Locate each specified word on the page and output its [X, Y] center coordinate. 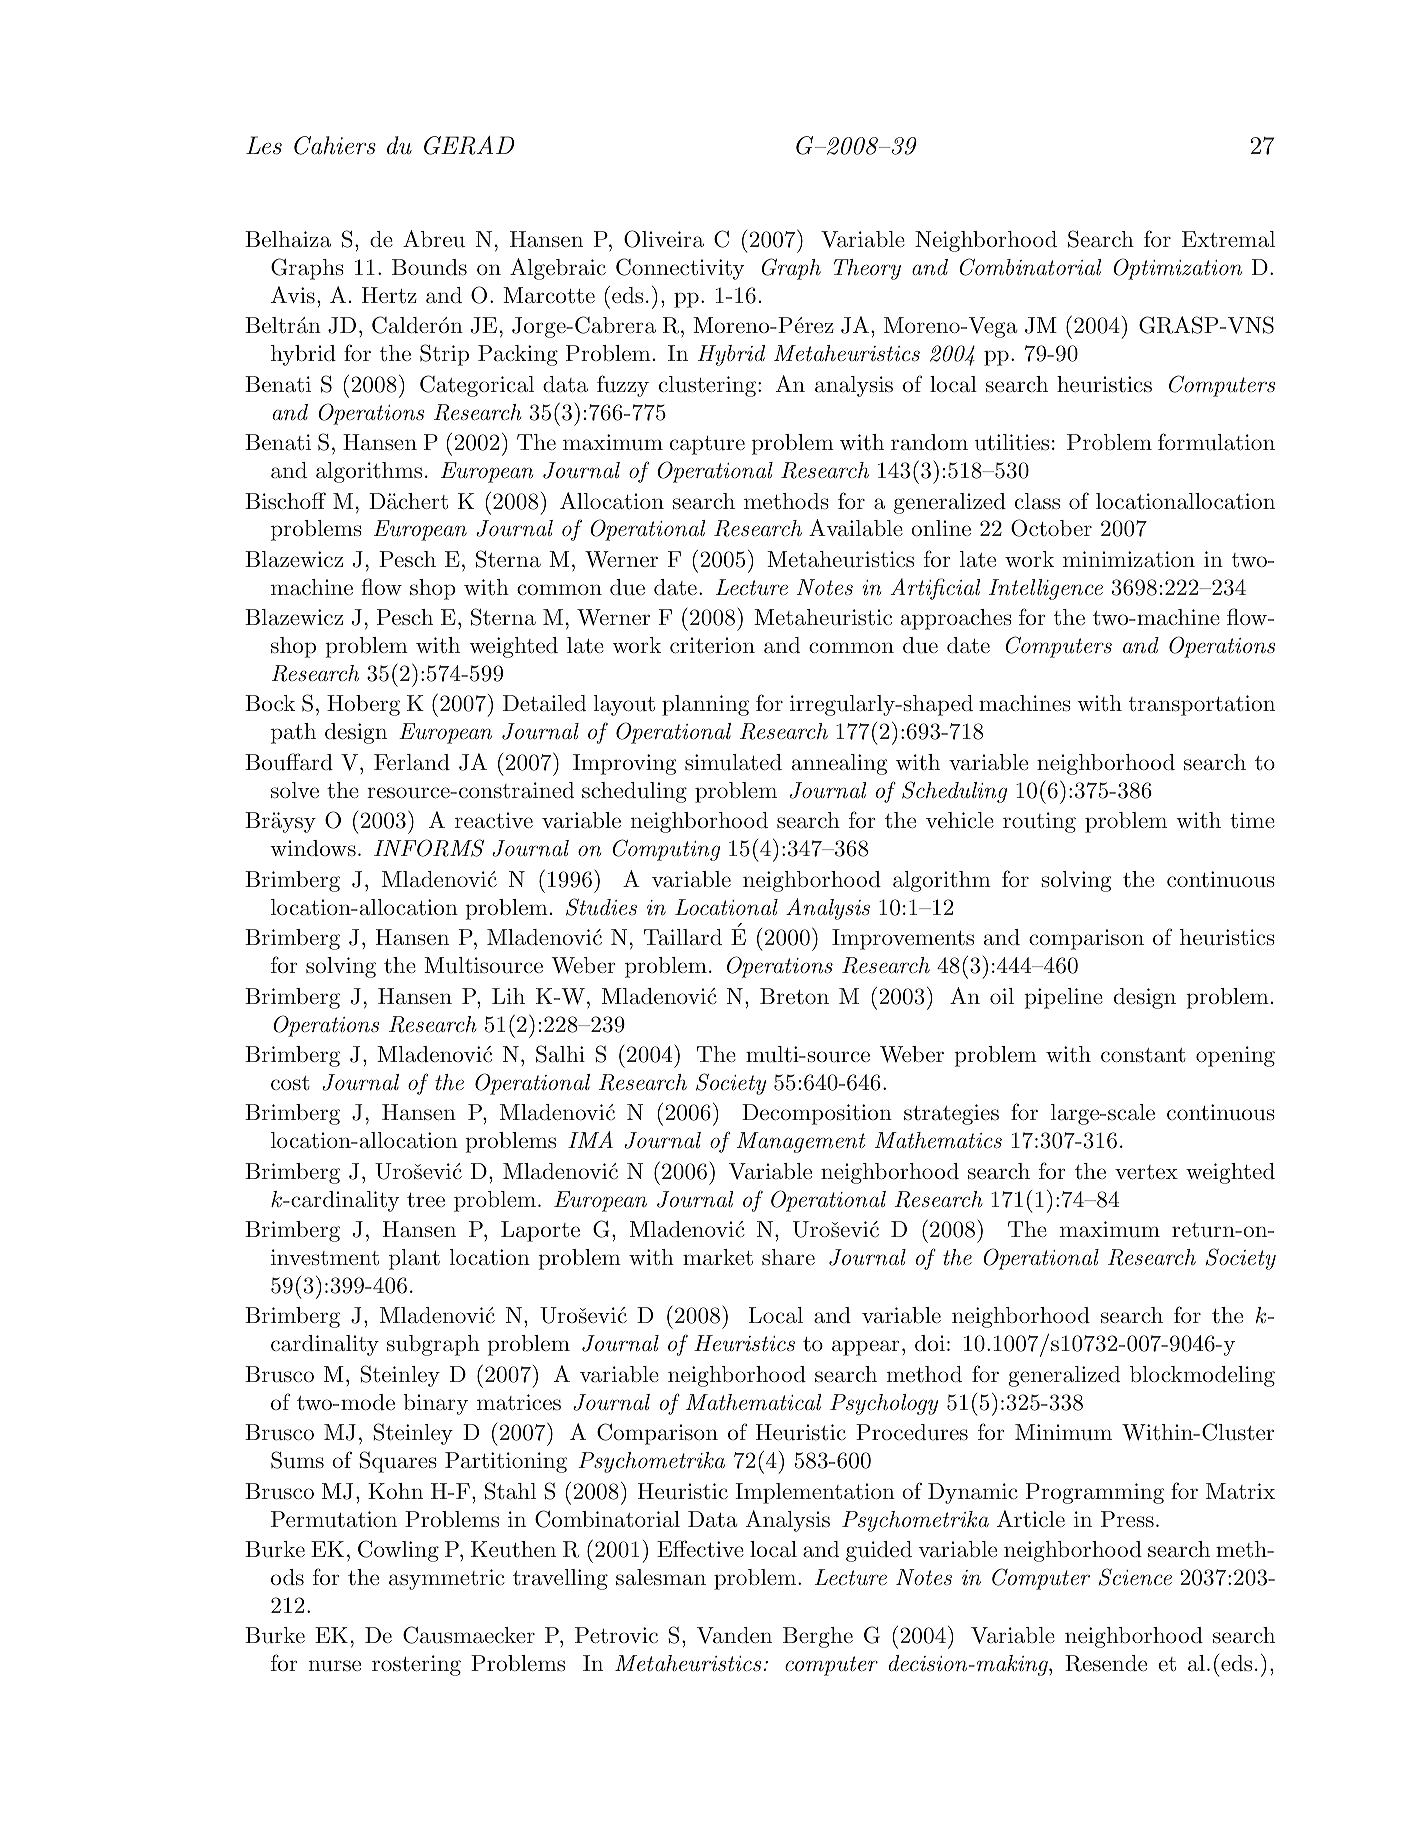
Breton [794, 996]
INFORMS [429, 848]
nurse [335, 1665]
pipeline [1063, 998]
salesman [661, 1577]
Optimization [1177, 269]
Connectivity [680, 269]
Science [1135, 1577]
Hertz [389, 295]
